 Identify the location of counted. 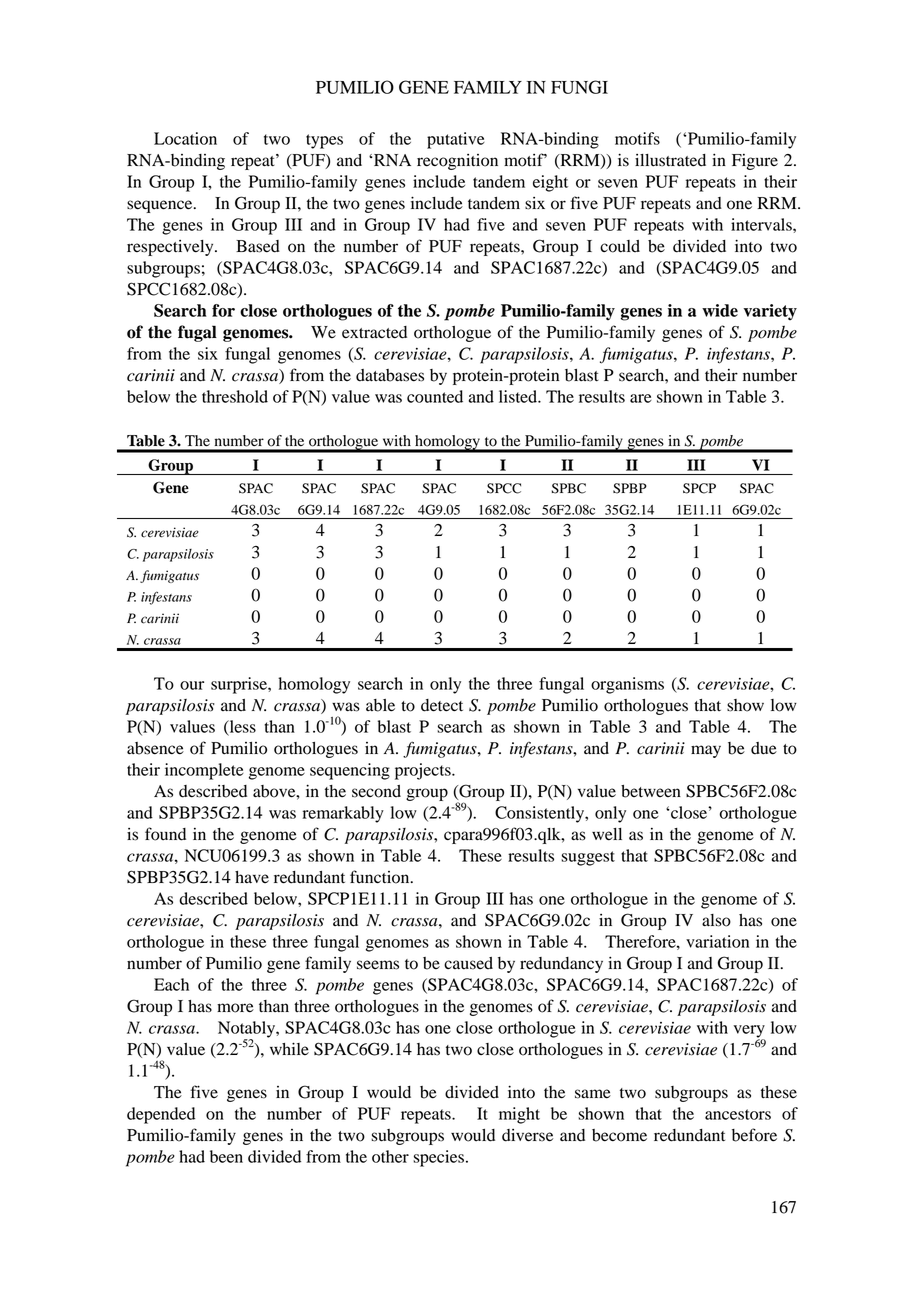
(435, 396).
